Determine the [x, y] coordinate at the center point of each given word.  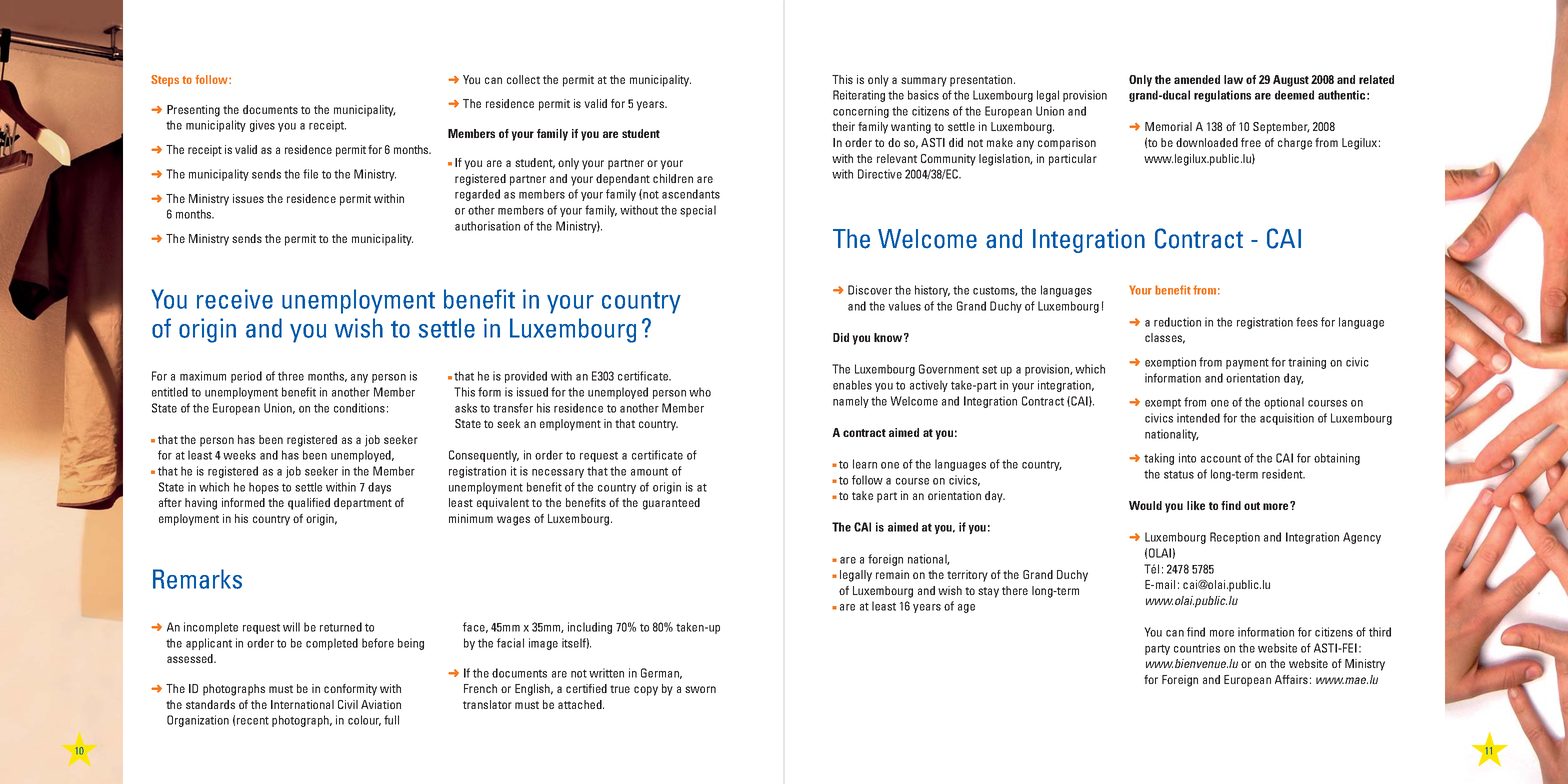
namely [851, 402]
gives [262, 126]
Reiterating [859, 96]
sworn [700, 689]
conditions [359, 408]
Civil [348, 704]
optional [1284, 403]
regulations [1222, 96]
